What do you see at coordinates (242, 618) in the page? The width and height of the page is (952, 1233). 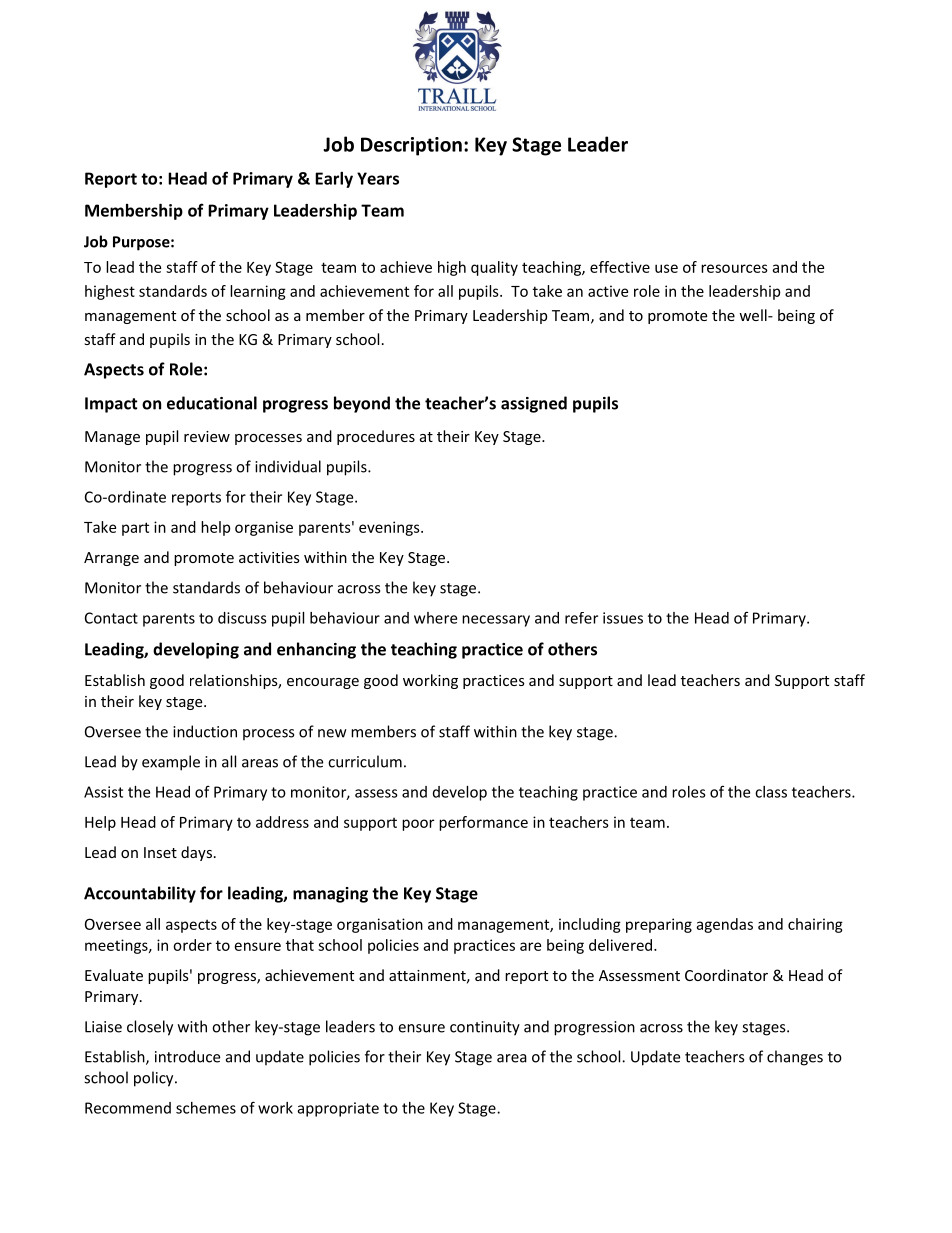 I see `discuss` at bounding box center [242, 618].
